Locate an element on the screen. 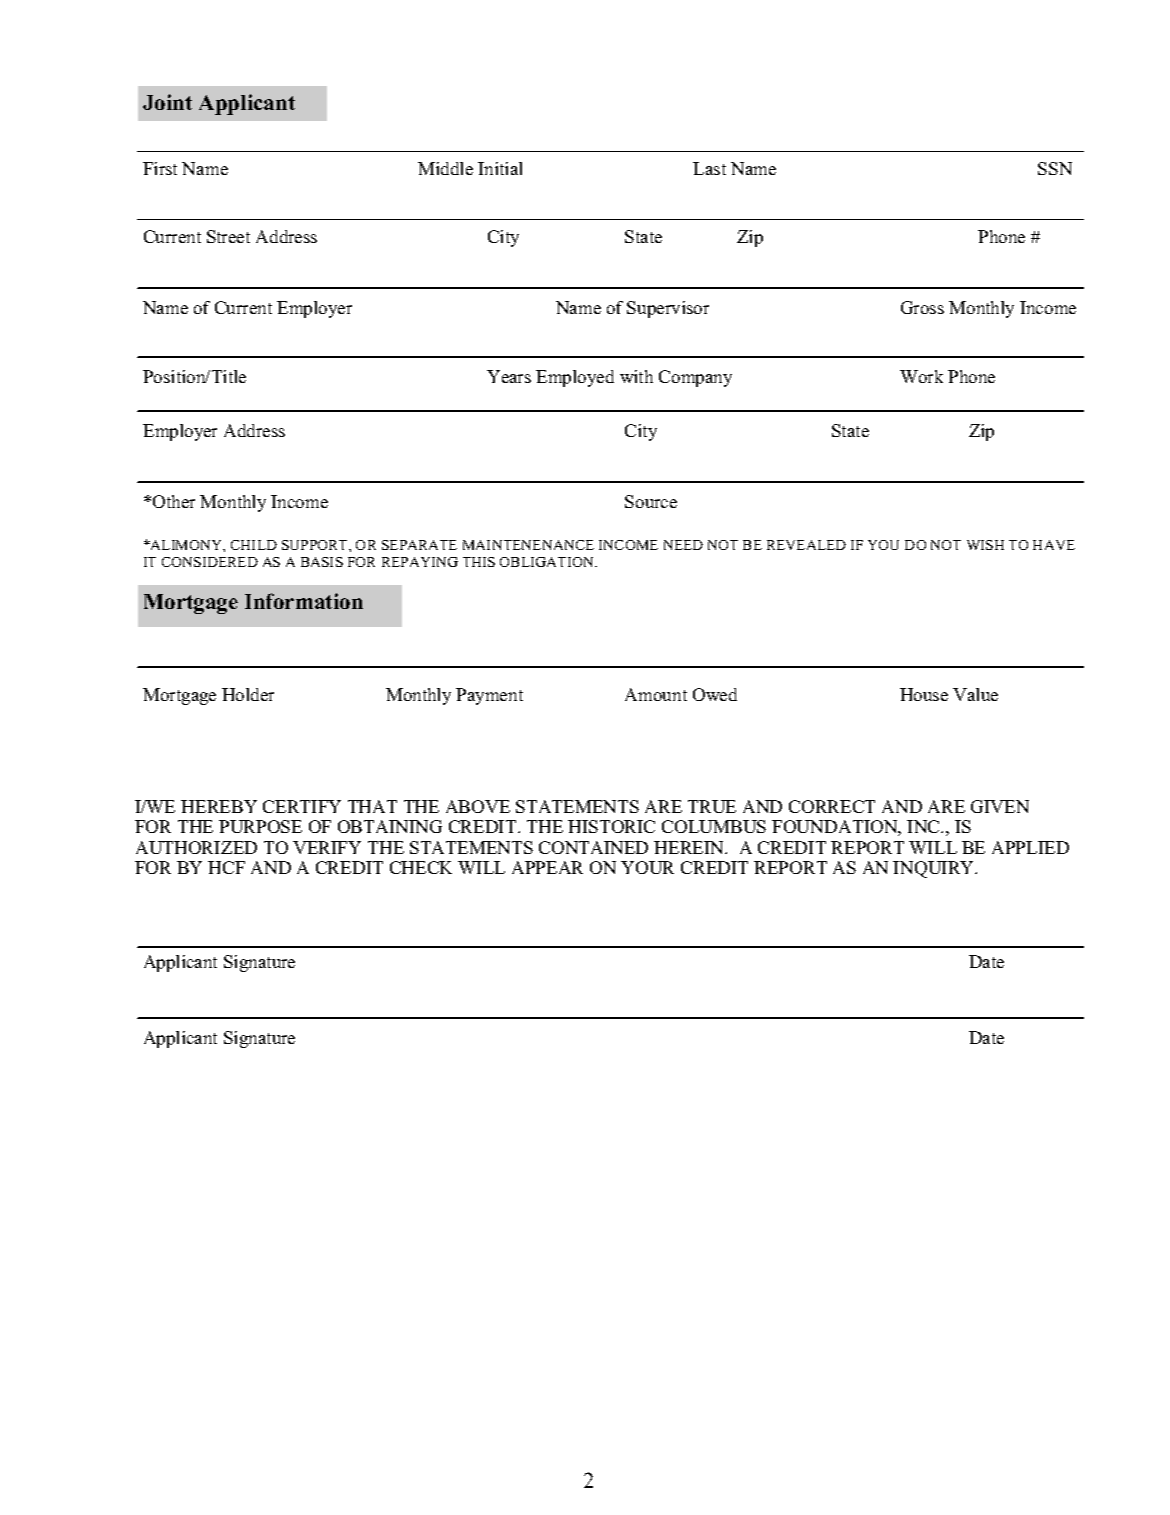 Image resolution: width=1170 pixels, height=1515 pixels. Joint is located at coordinates (167, 102).
